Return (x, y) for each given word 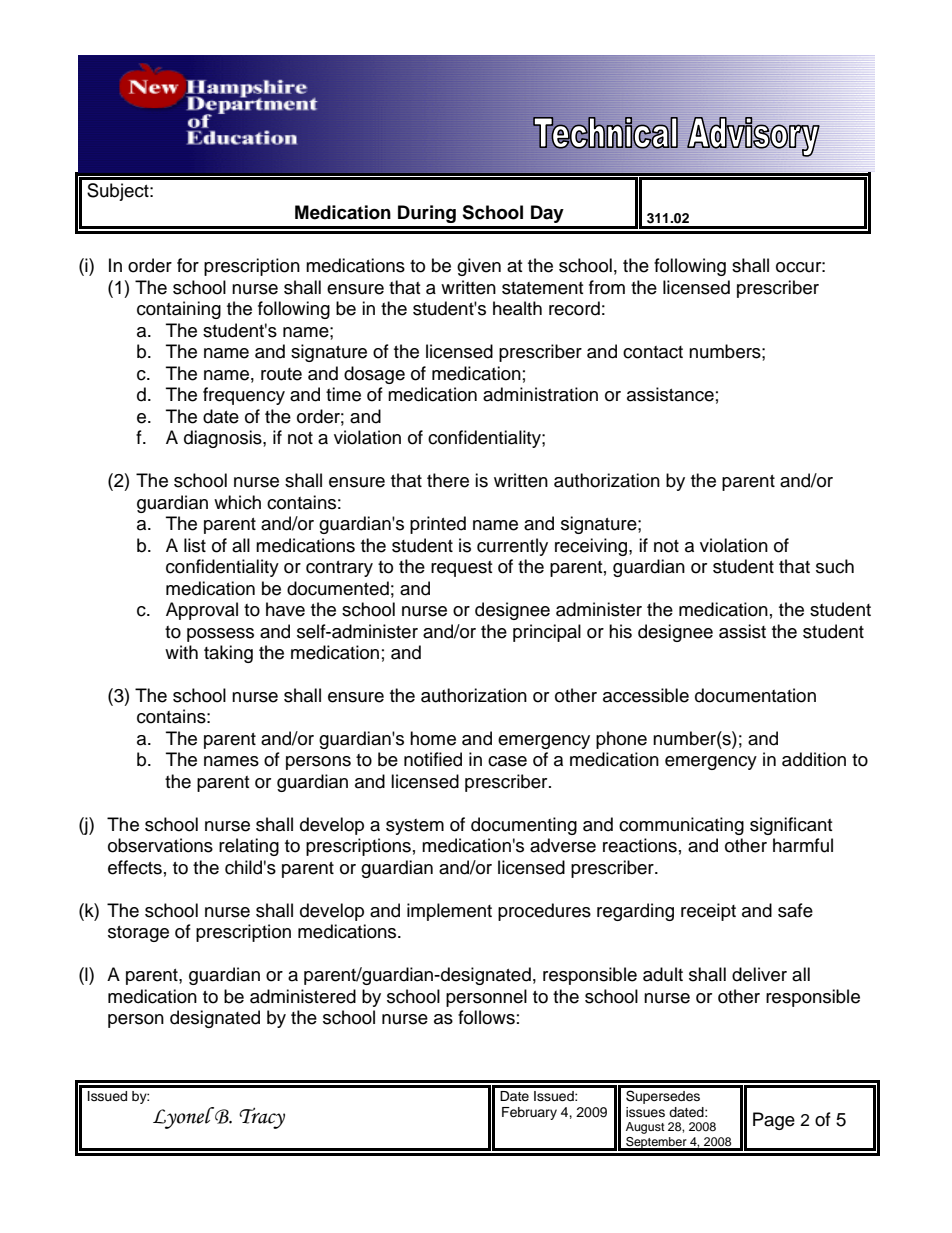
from (607, 287)
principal (547, 633)
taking (228, 654)
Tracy (262, 1118)
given (479, 267)
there (448, 480)
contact (653, 352)
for (188, 265)
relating (249, 847)
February (529, 1113)
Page (774, 1121)
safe (795, 910)
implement (449, 912)
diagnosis (224, 439)
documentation (755, 695)
